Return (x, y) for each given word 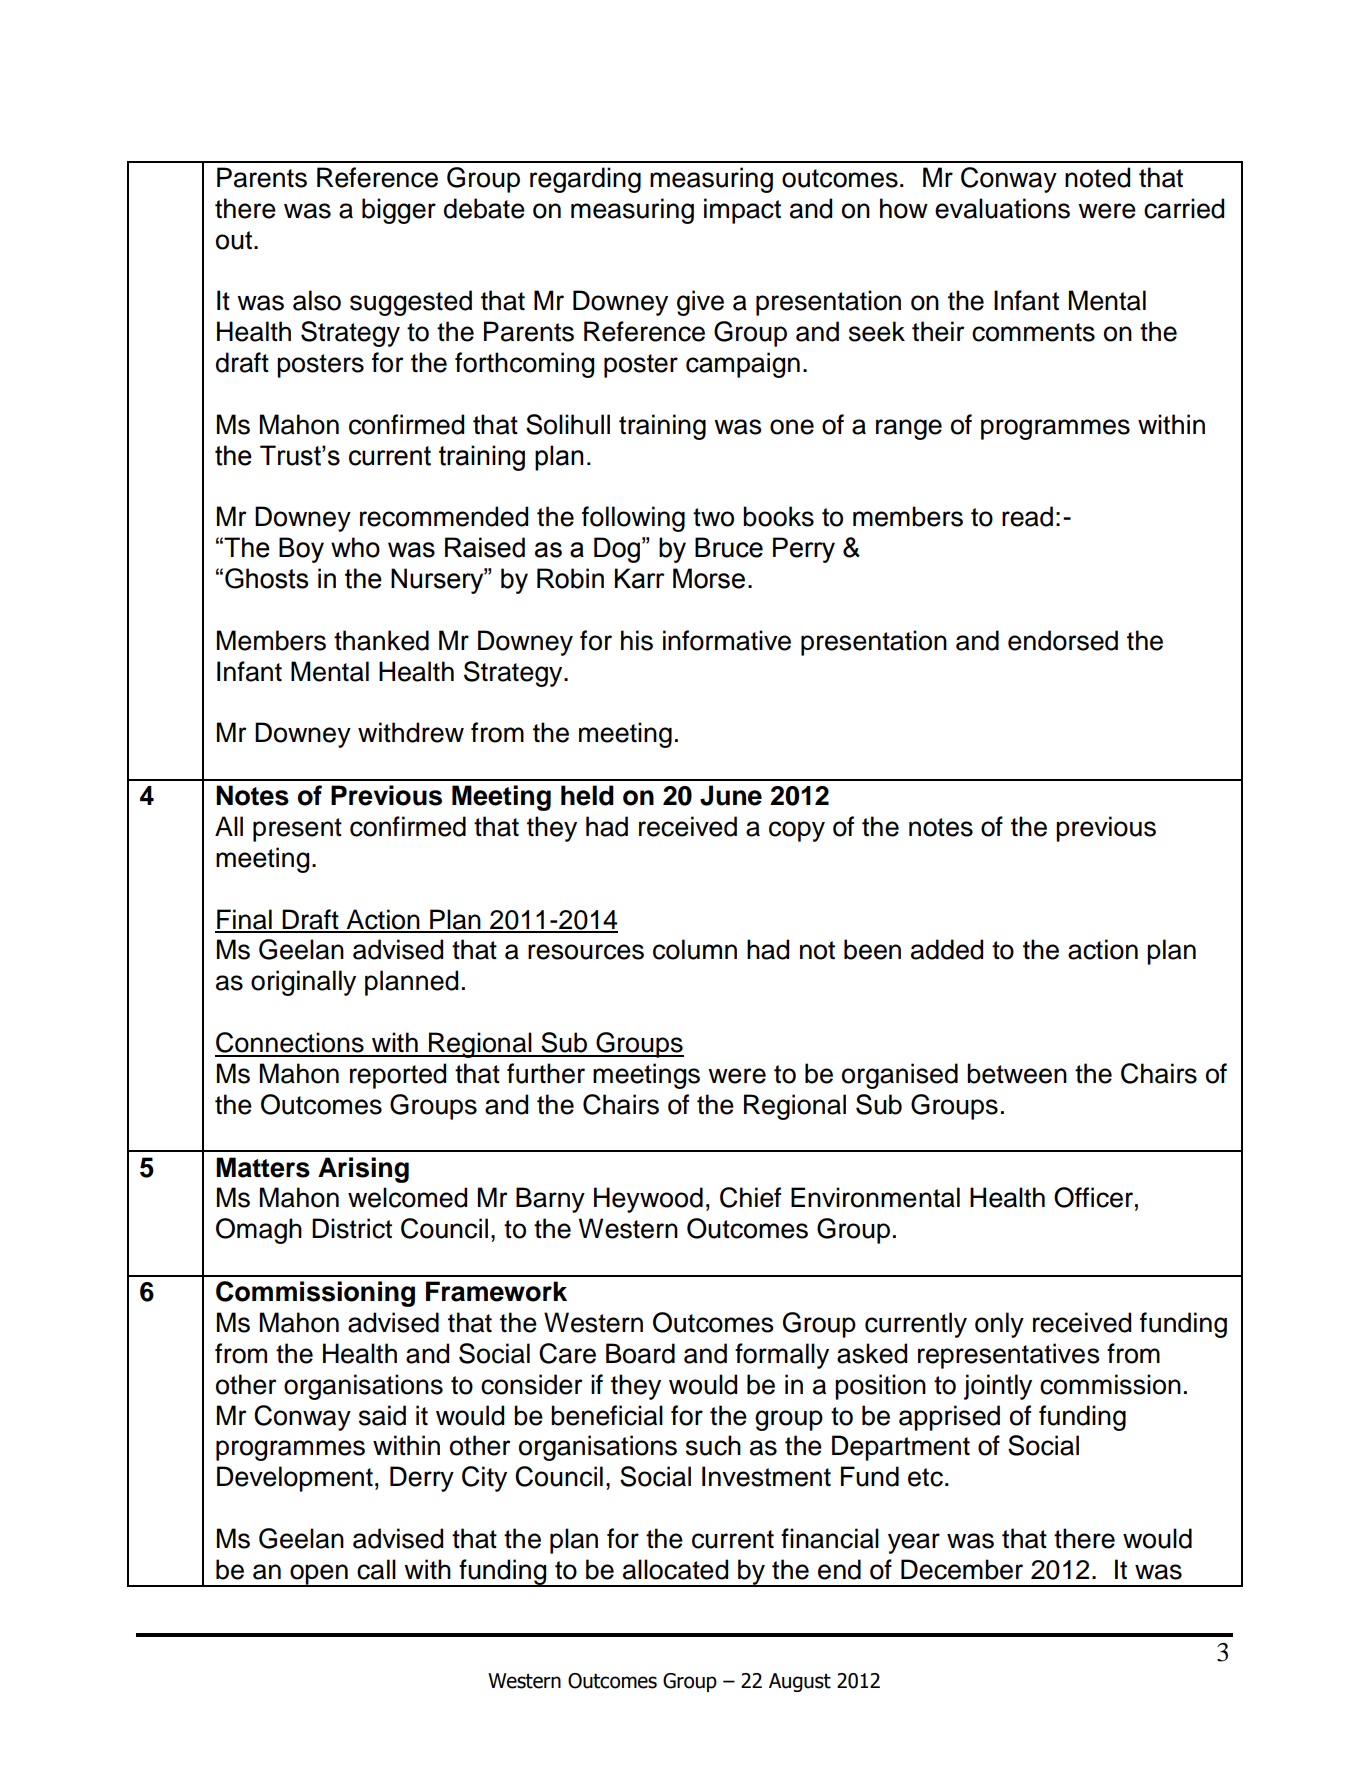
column (695, 949)
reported (398, 1076)
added (947, 949)
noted (1097, 177)
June (731, 795)
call (376, 1569)
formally (782, 1356)
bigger (399, 211)
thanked (381, 640)
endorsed (1063, 640)
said (382, 1415)
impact (742, 211)
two (713, 517)
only (999, 1325)
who (355, 547)
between (1017, 1073)
